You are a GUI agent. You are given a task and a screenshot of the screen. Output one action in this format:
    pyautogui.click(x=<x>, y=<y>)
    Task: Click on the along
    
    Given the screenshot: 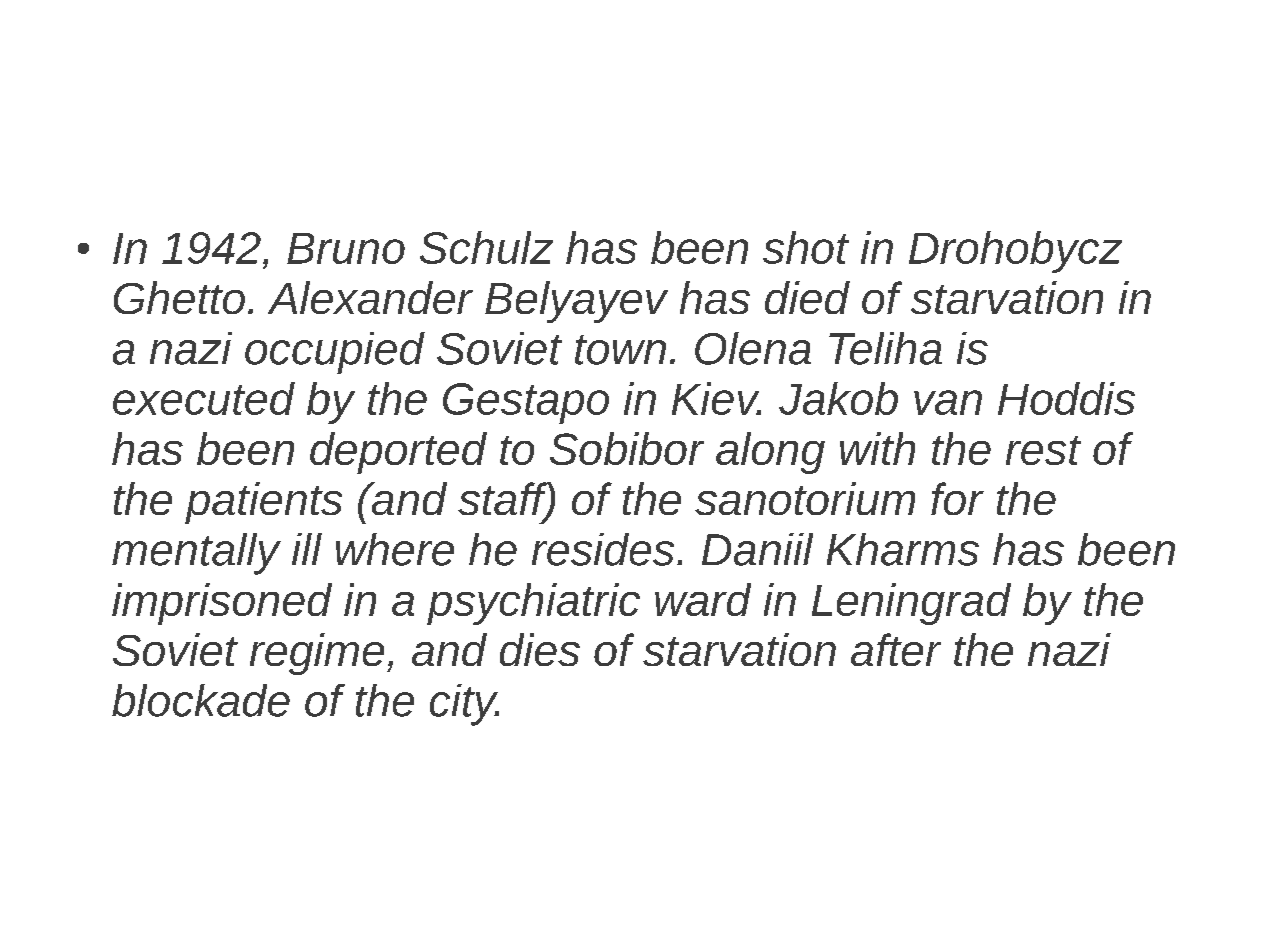 What is the action you would take?
    pyautogui.click(x=770, y=453)
